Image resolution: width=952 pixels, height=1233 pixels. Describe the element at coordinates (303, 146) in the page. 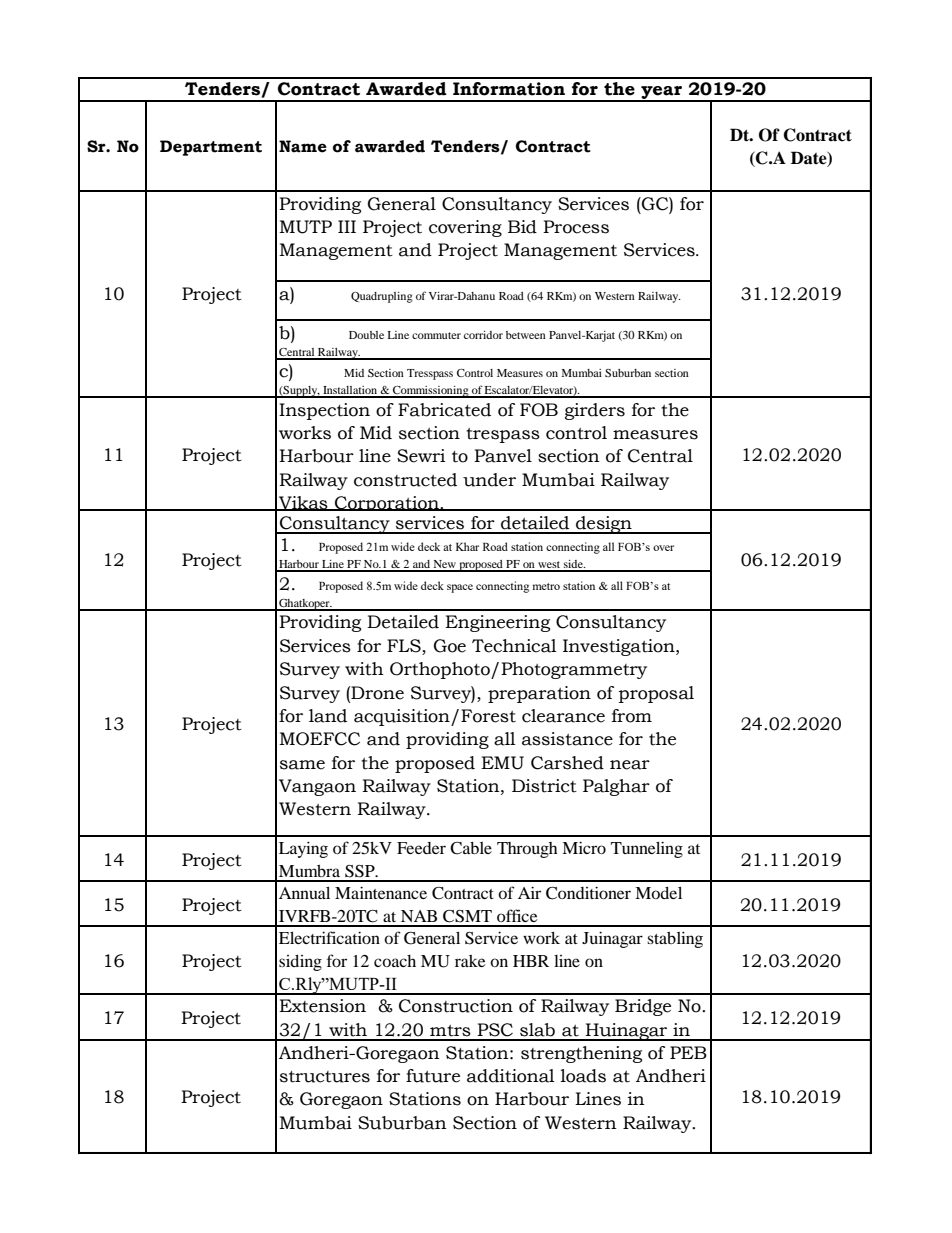

I see `Name` at that location.
